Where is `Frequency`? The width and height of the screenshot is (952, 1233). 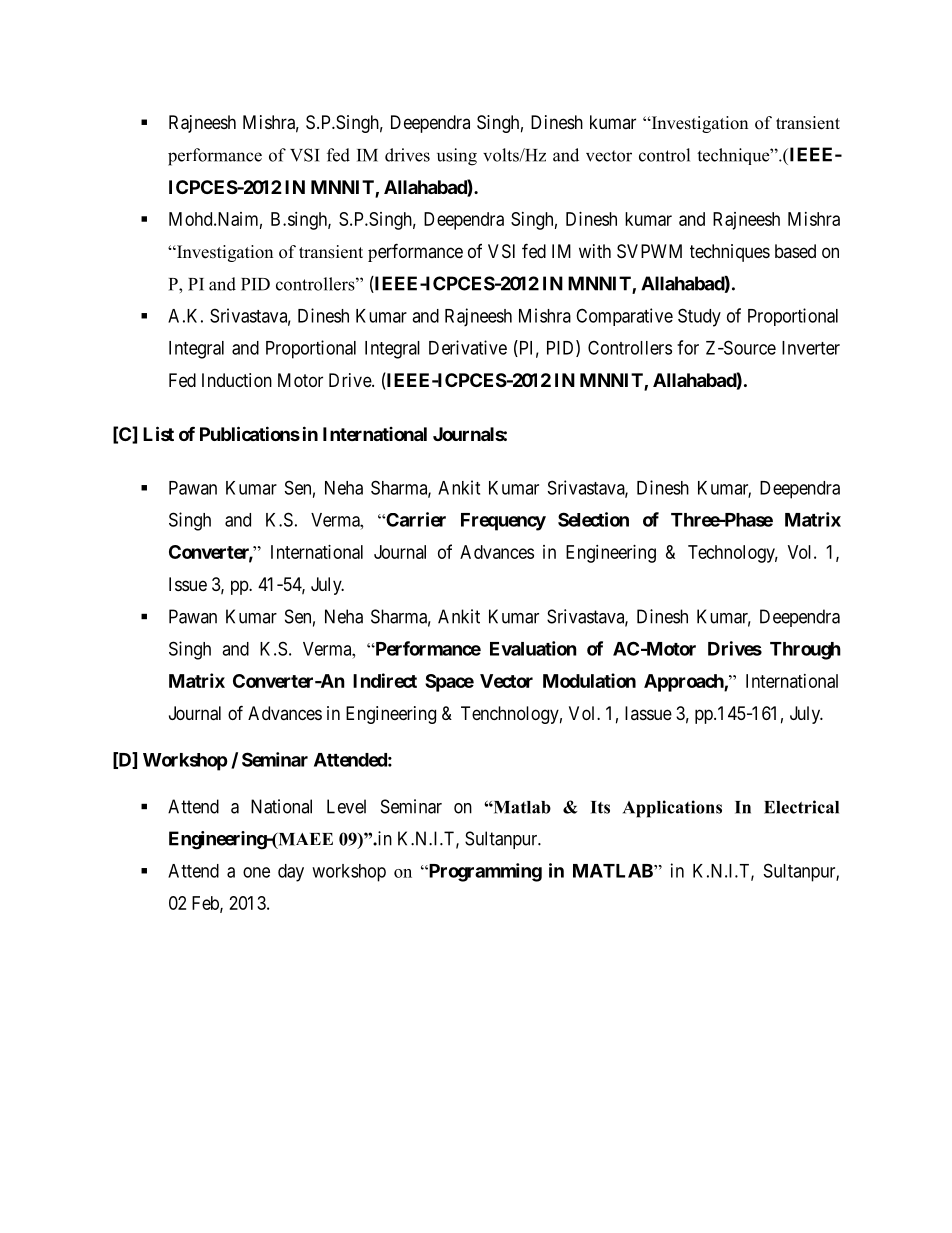
Frequency is located at coordinates (503, 522).
